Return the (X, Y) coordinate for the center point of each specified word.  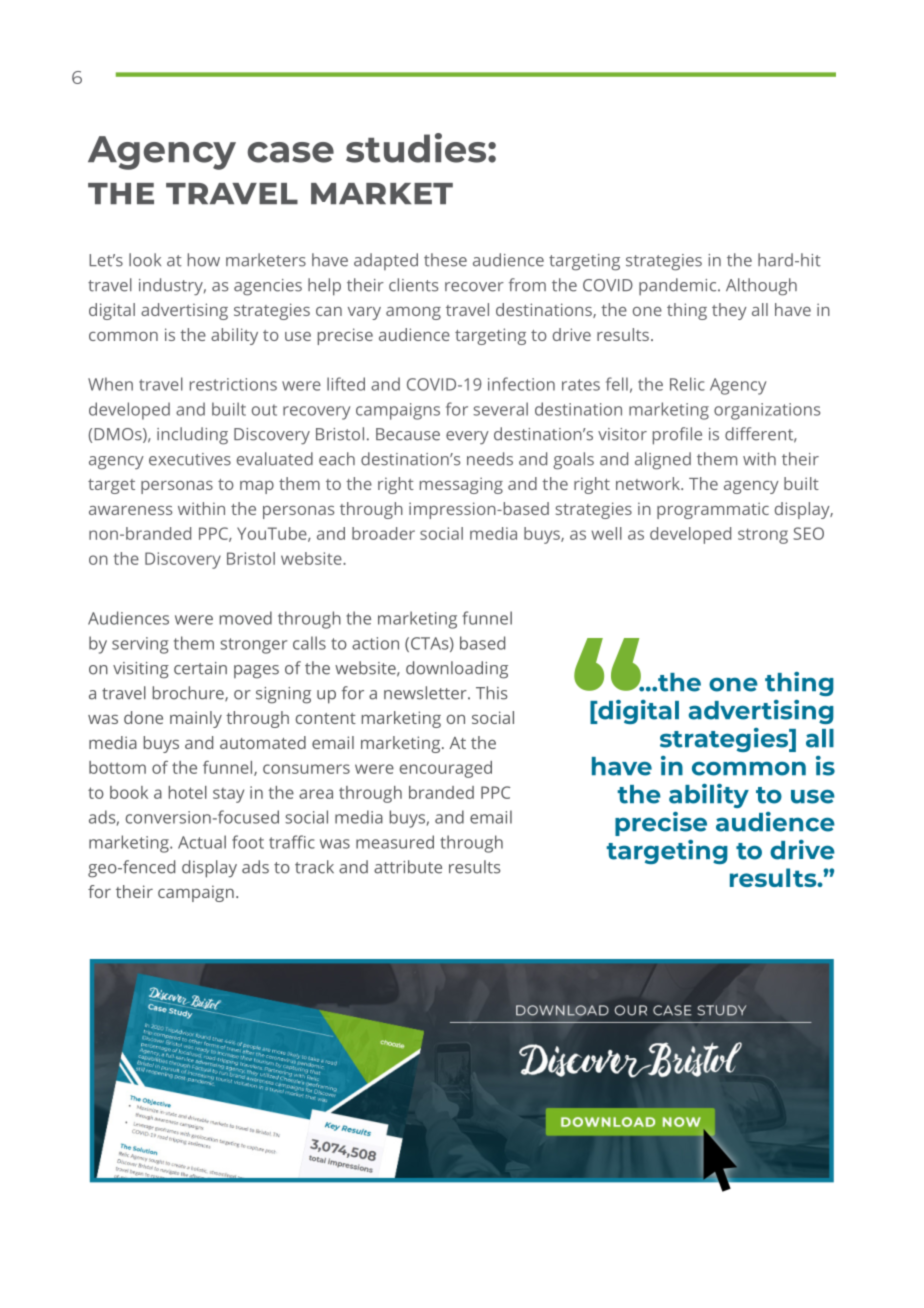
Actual (202, 842)
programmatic (713, 510)
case (291, 152)
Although (761, 287)
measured (395, 842)
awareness (131, 510)
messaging (461, 485)
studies (417, 148)
